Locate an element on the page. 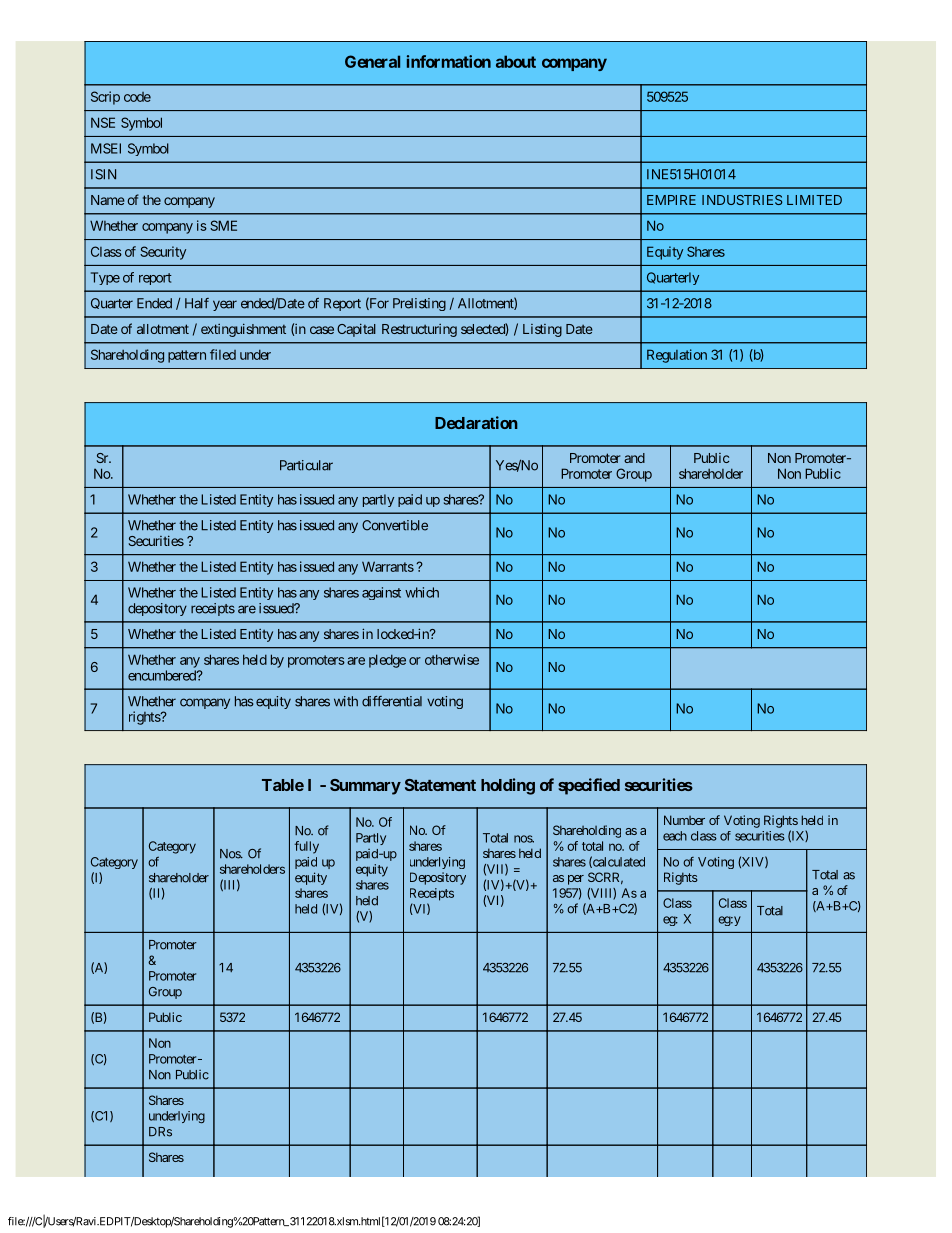 The height and width of the image is (1233, 952). Restructuring is located at coordinates (419, 330).
